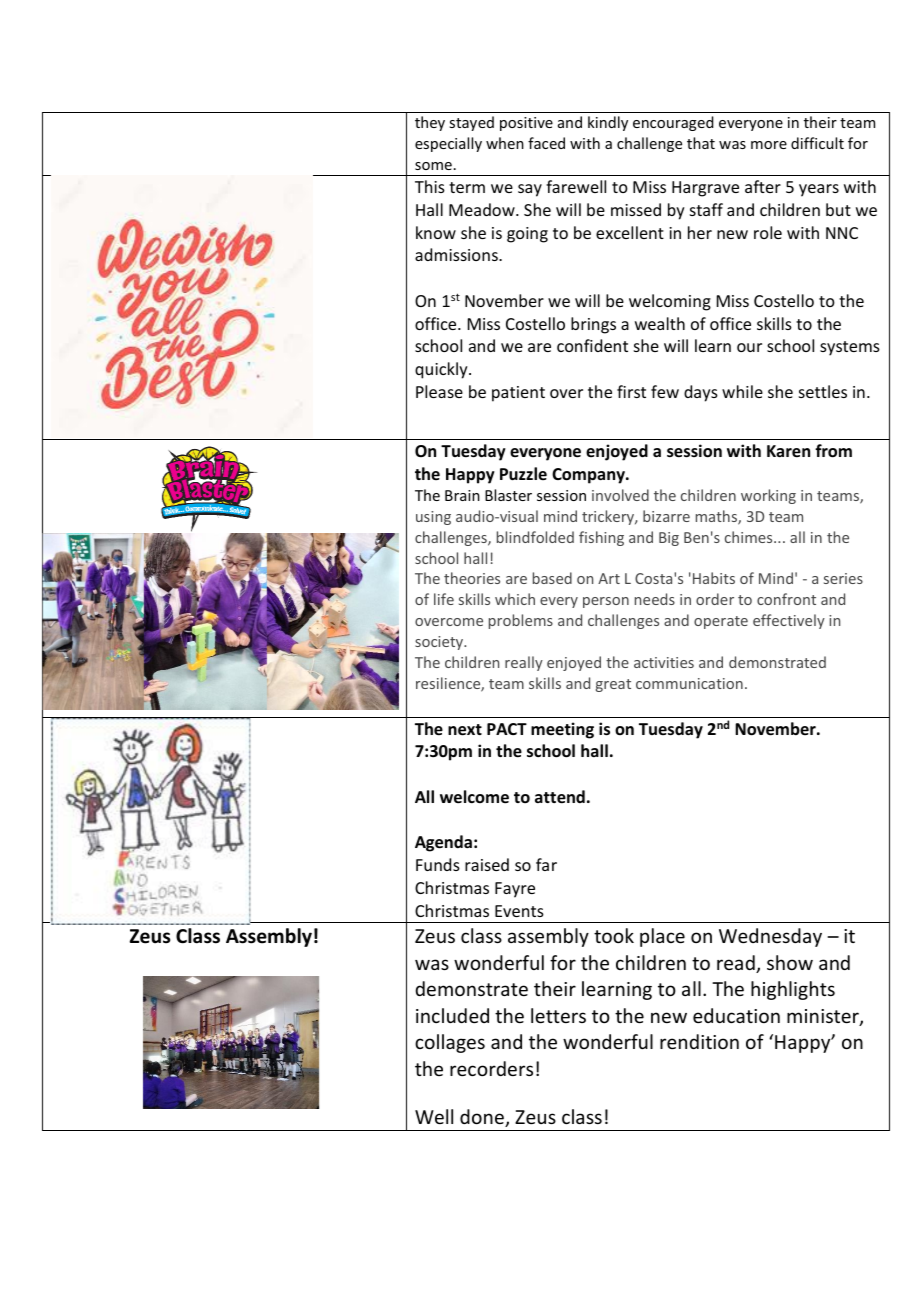  Describe the element at coordinates (699, 1041) in the screenshot. I see `rendition` at that location.
